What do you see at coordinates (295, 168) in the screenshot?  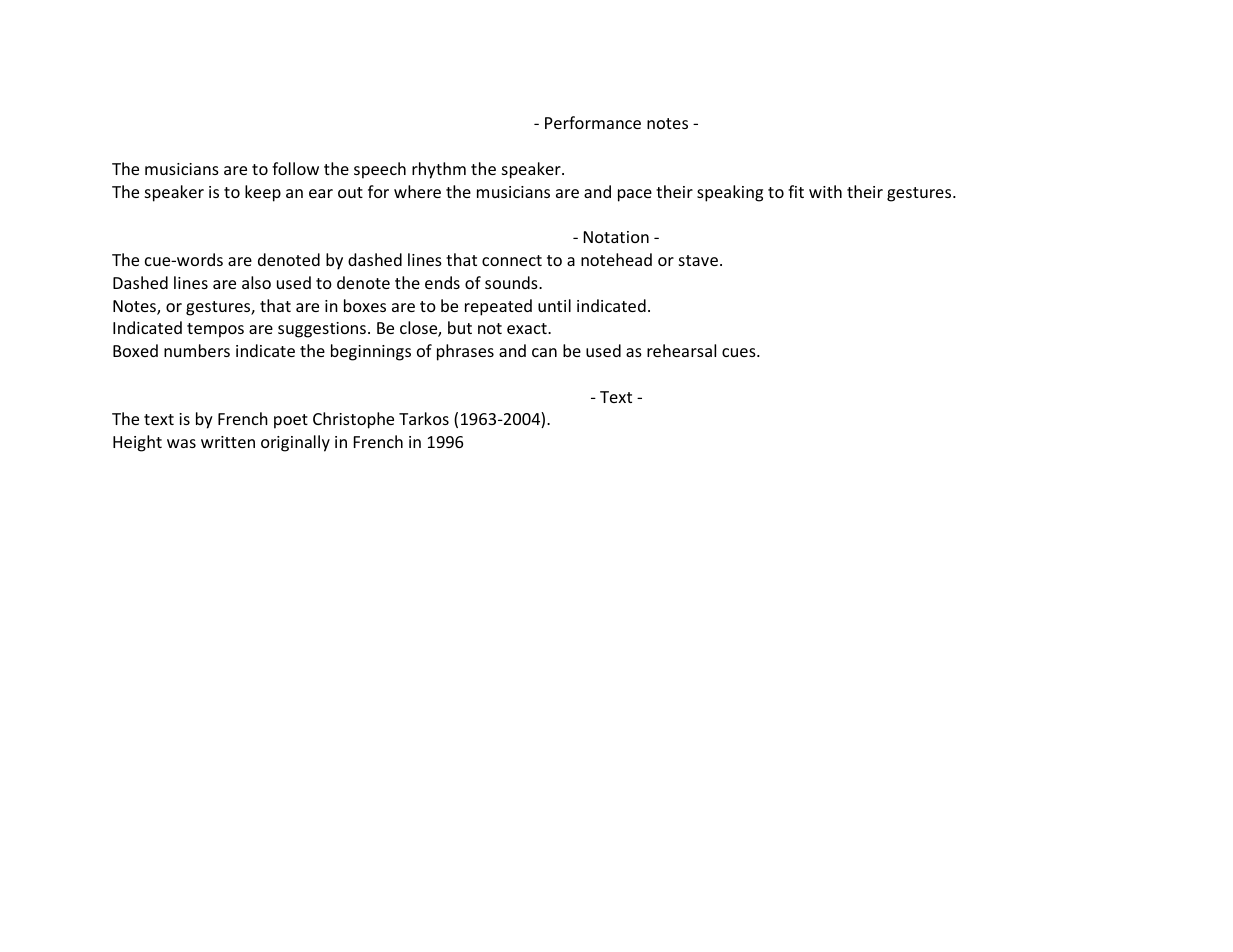 I see `follow` at bounding box center [295, 168].
